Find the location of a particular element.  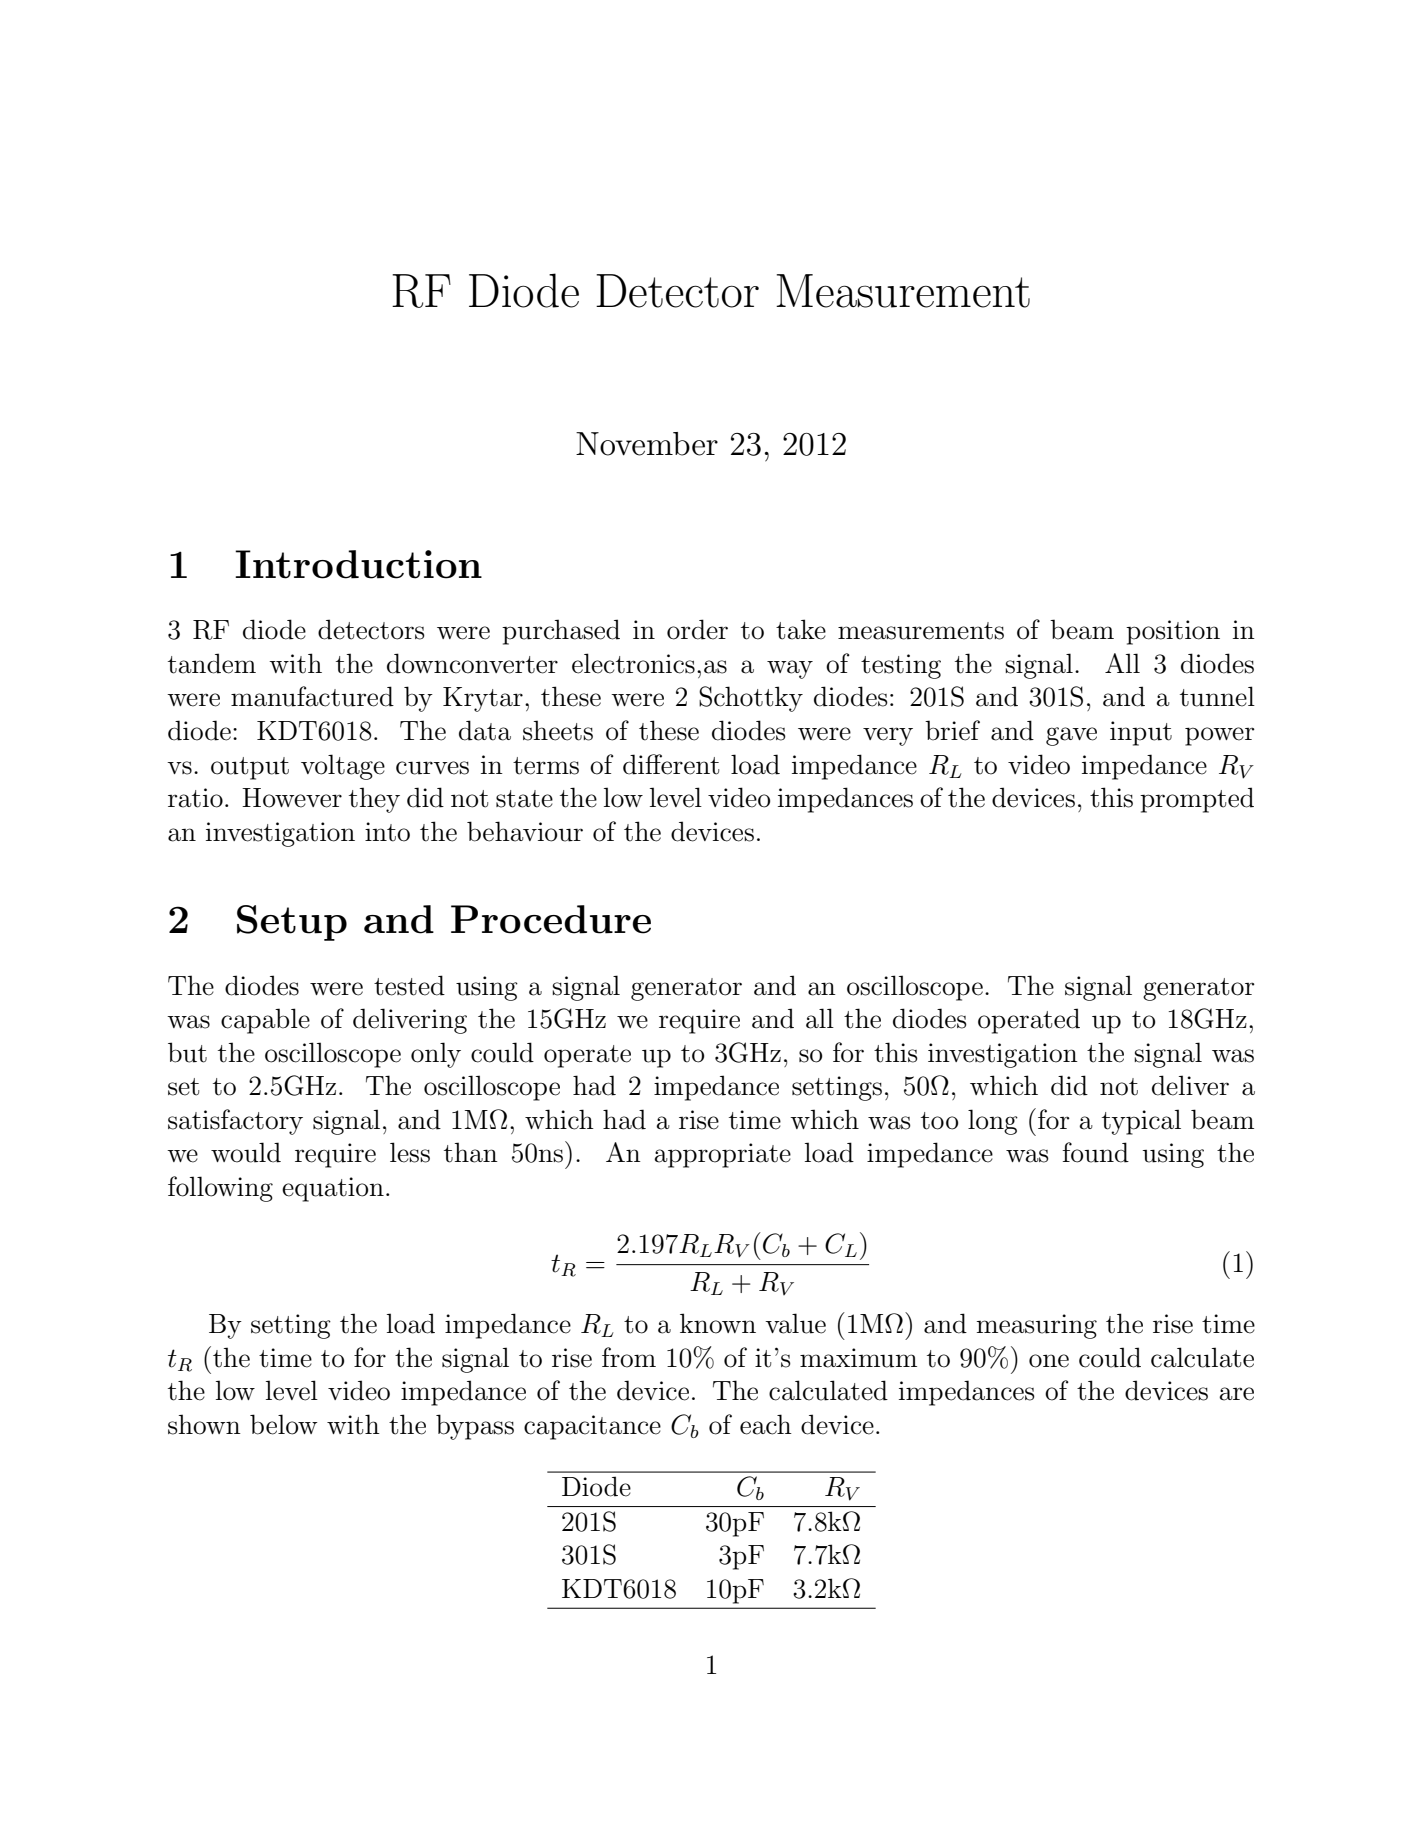

Setup is located at coordinates (292, 923).
